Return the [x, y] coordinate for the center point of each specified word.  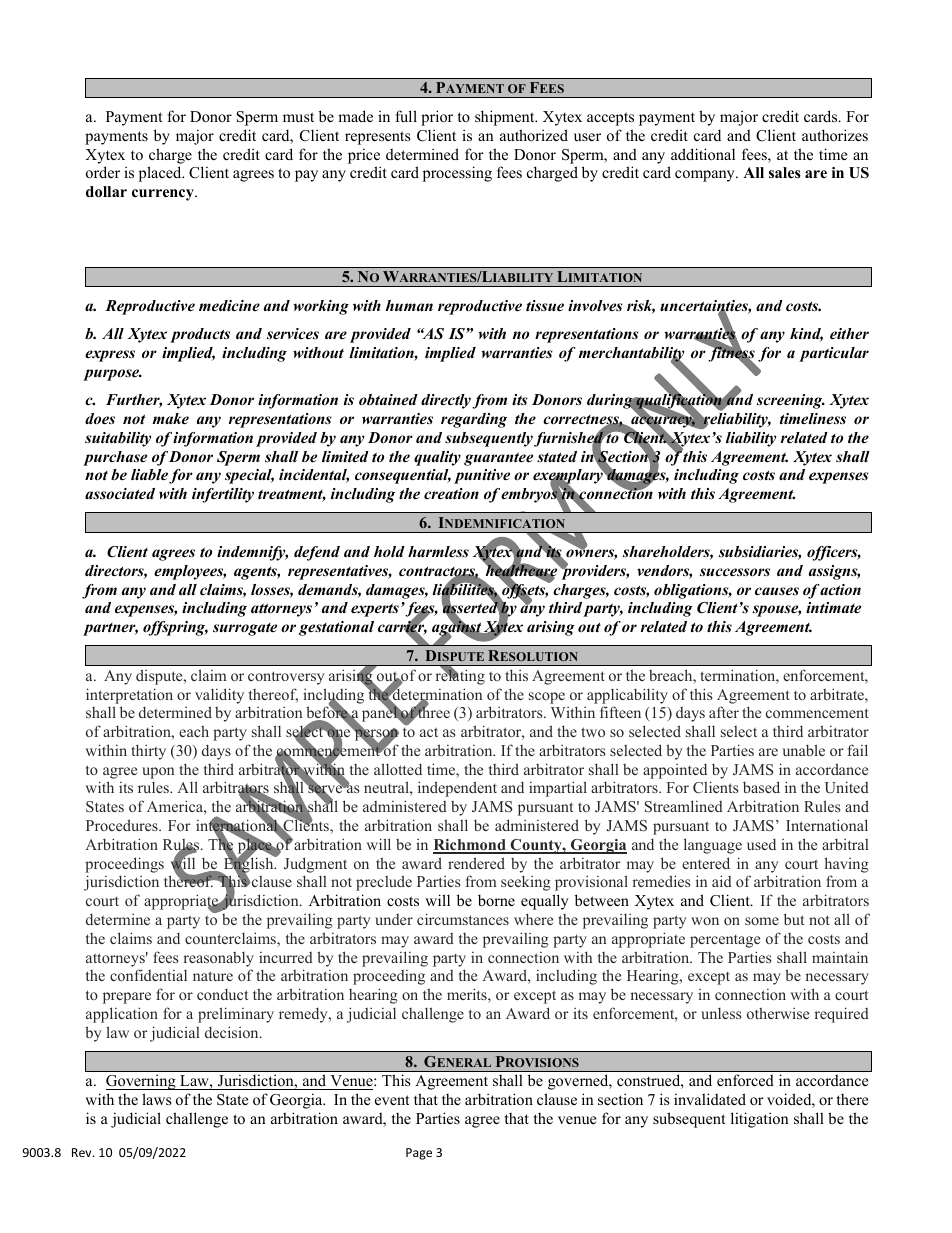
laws [157, 1099]
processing [457, 174]
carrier [402, 627]
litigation [760, 1120]
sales [785, 172]
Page [419, 1154]
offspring [175, 628]
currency [164, 195]
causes [777, 591]
